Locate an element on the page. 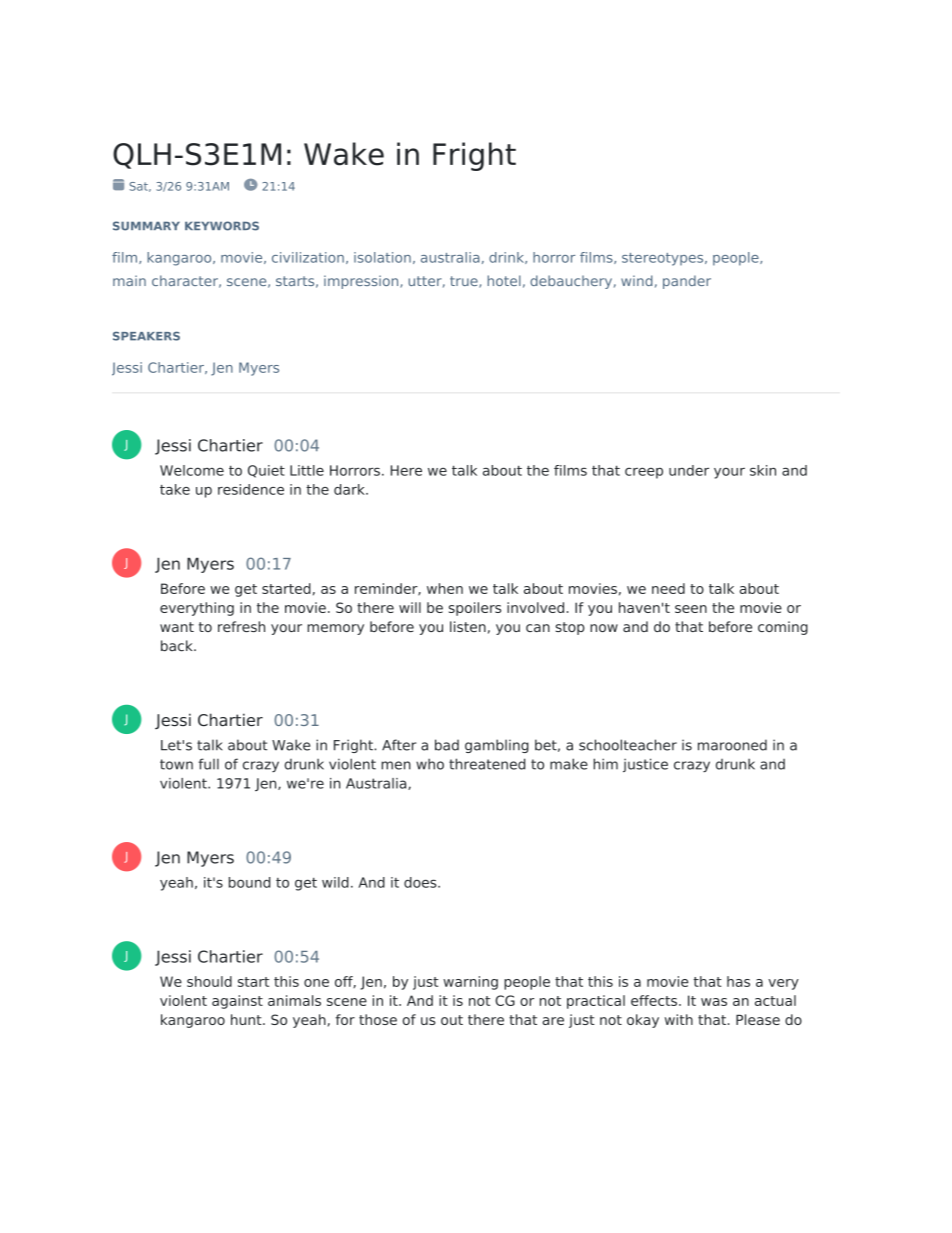 This document has width=952, height=1233. under is located at coordinates (689, 470).
